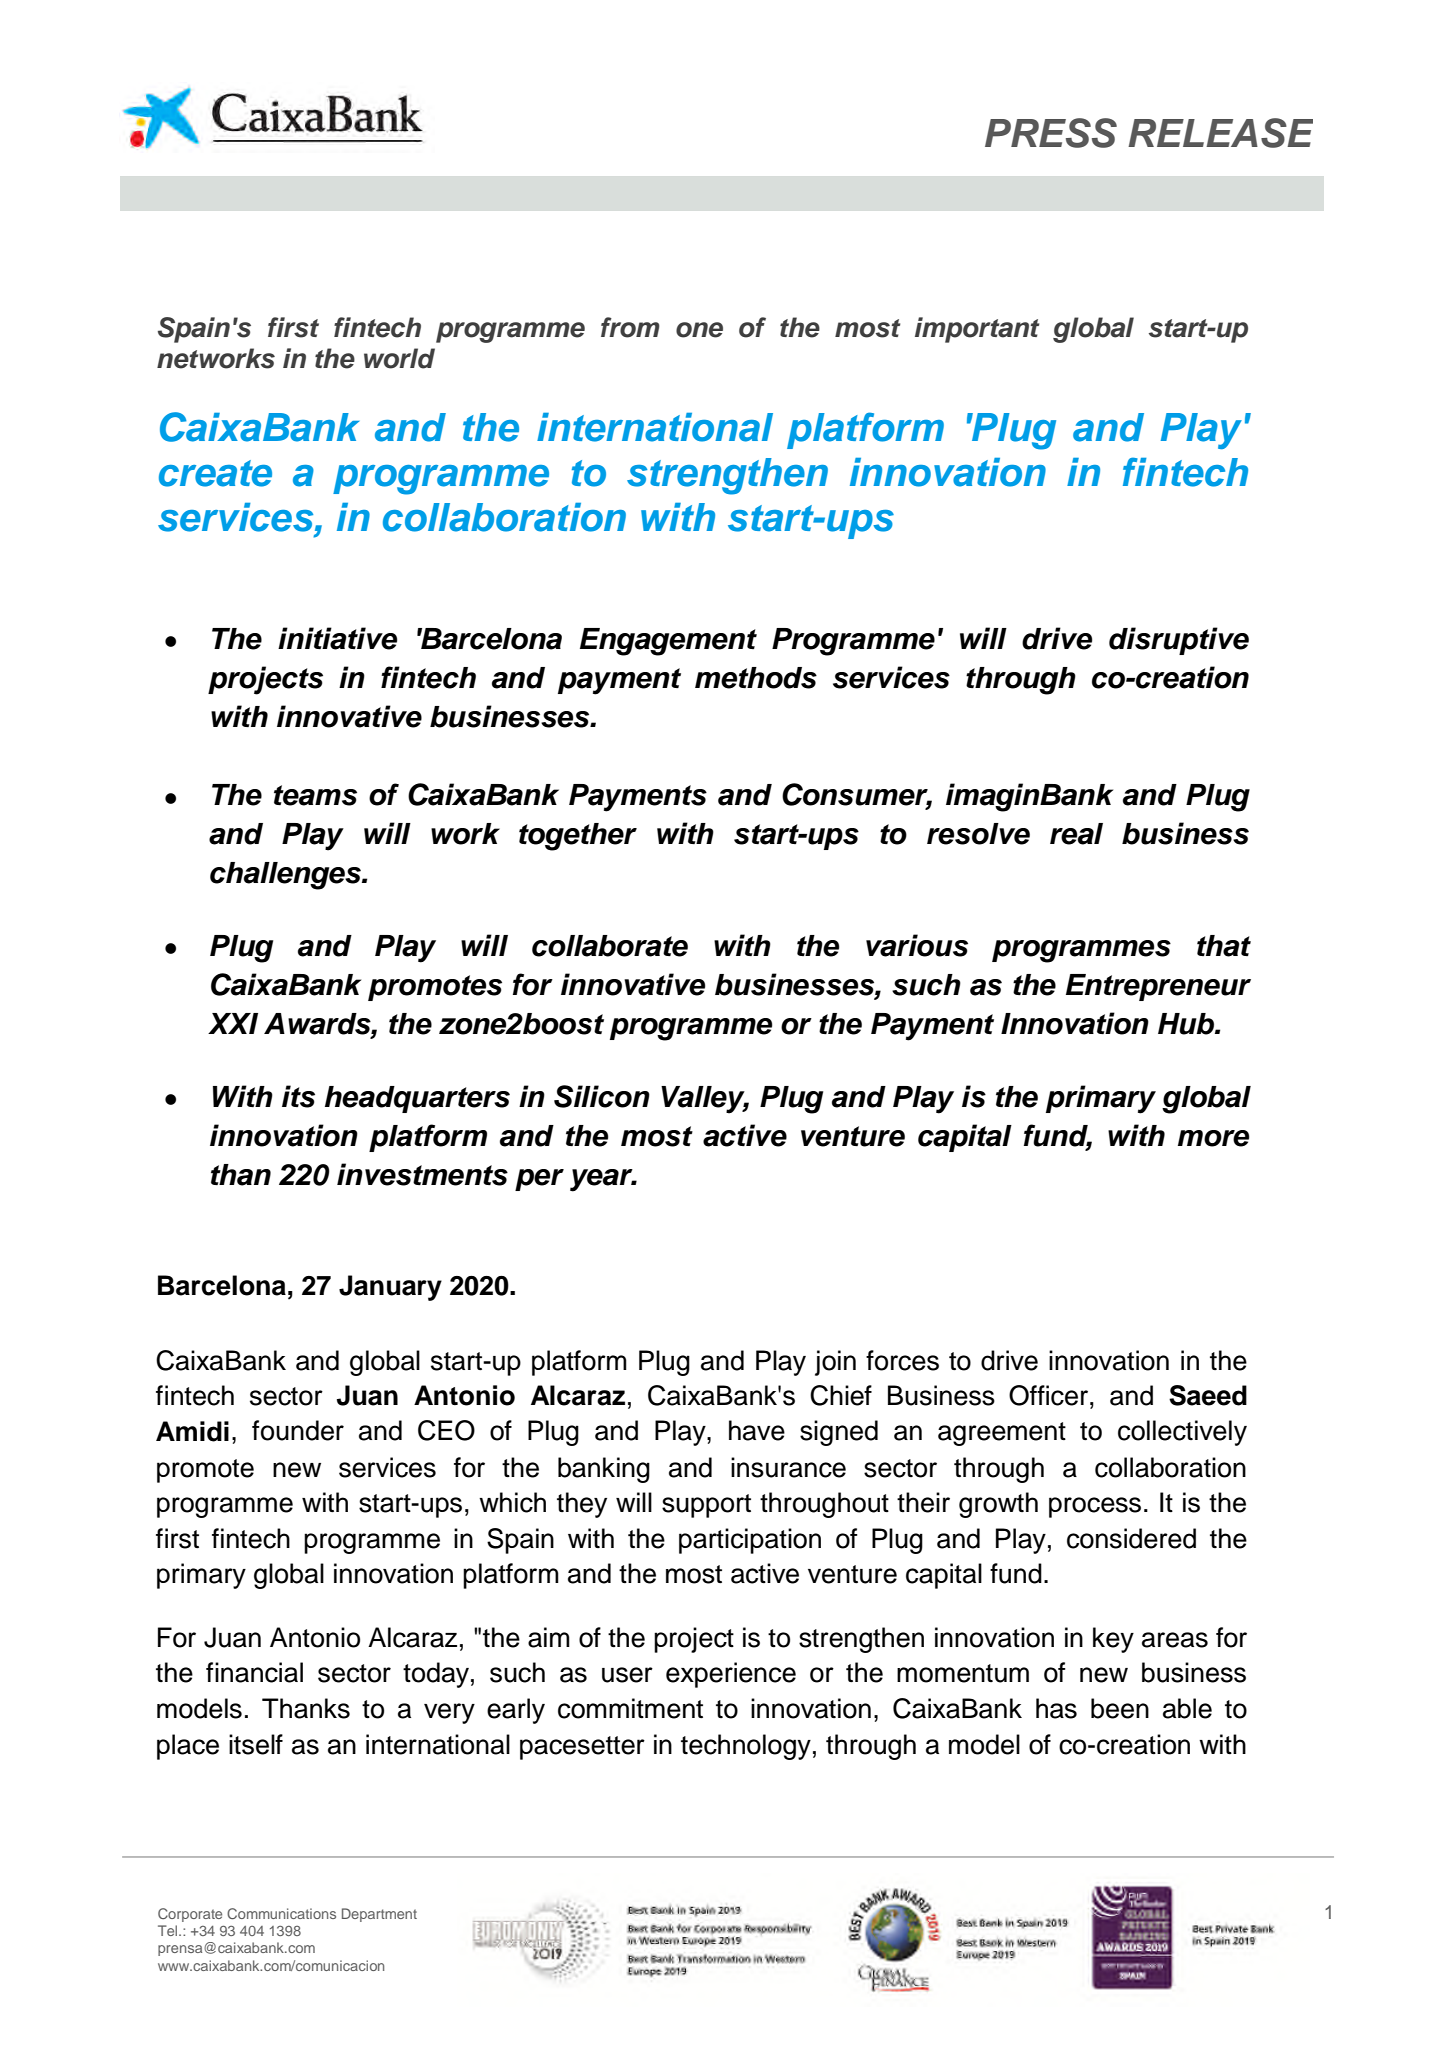  I want to click on Saeed, so click(1208, 1395).
